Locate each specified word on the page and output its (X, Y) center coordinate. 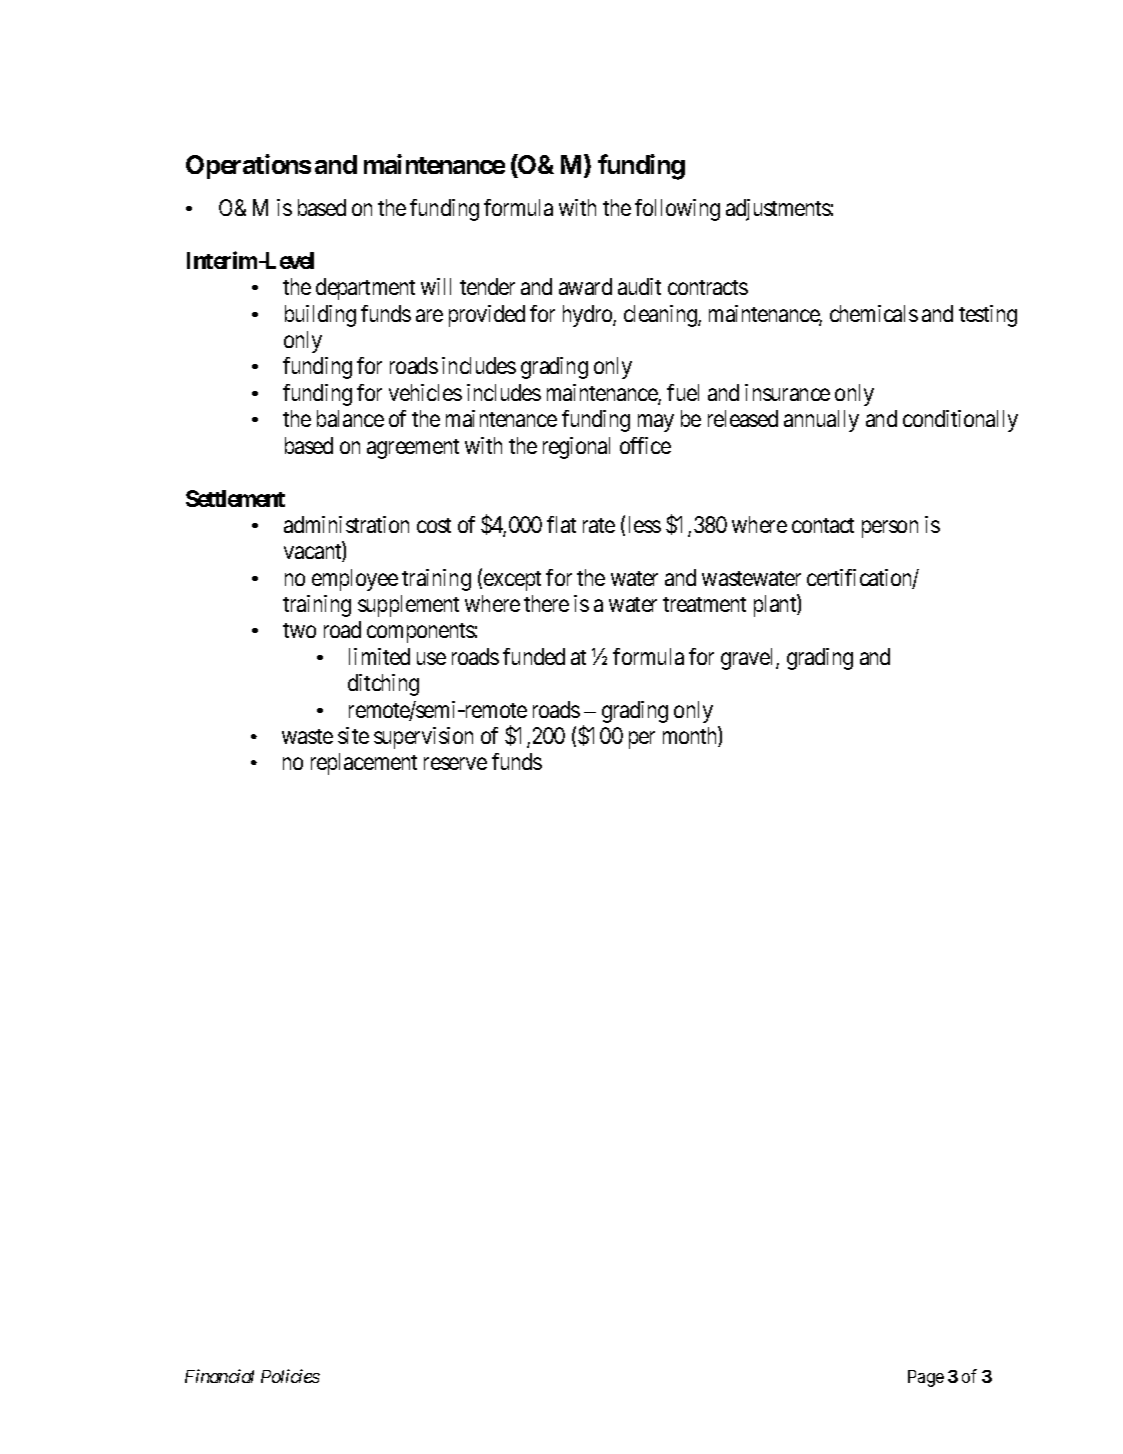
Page (926, 1378)
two (299, 630)
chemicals (874, 313)
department (365, 289)
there (546, 603)
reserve (455, 764)
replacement (364, 764)
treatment (704, 604)
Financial (219, 1376)
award (585, 286)
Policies (290, 1376)
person (890, 529)
